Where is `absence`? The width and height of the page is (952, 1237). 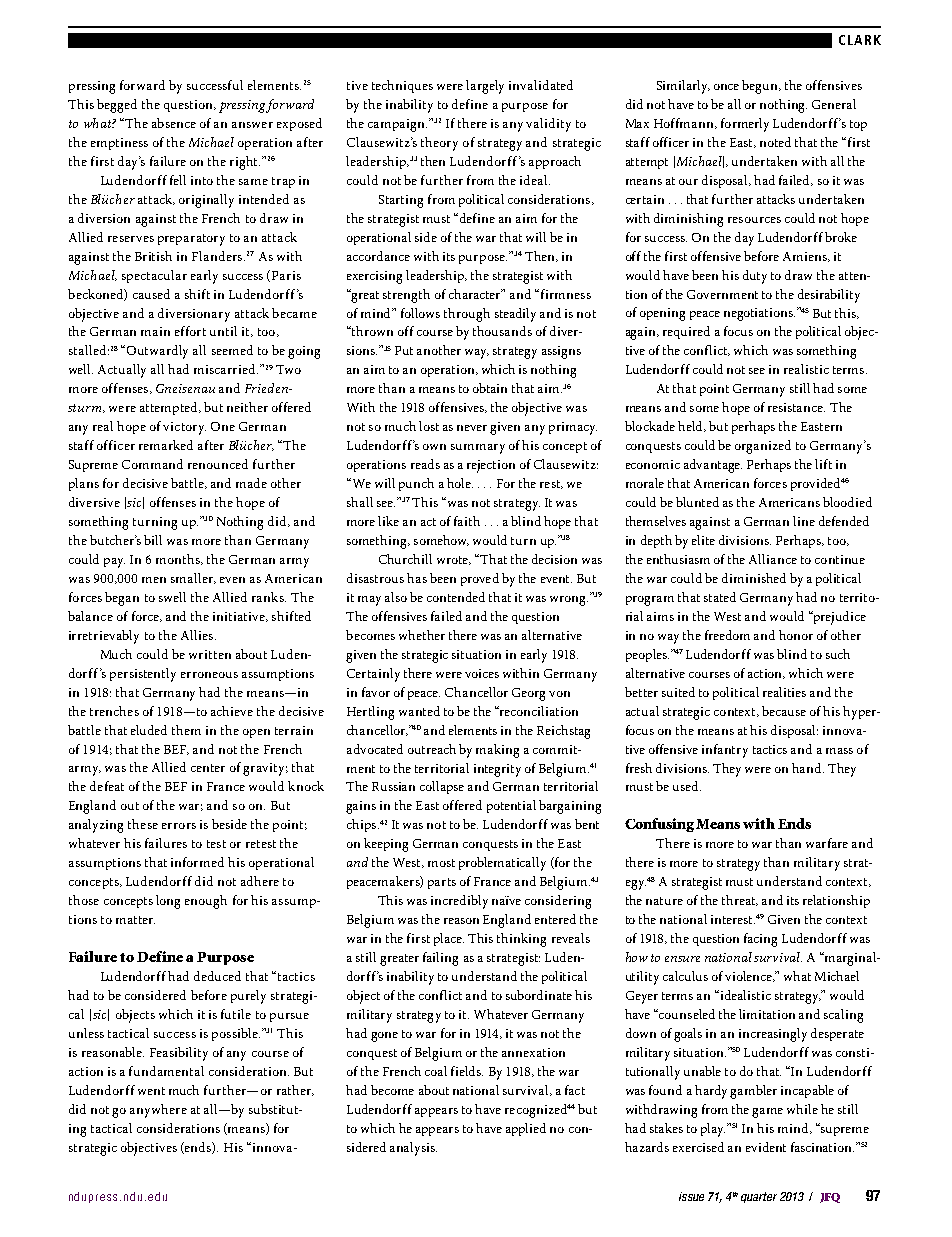 absence is located at coordinates (174, 123).
